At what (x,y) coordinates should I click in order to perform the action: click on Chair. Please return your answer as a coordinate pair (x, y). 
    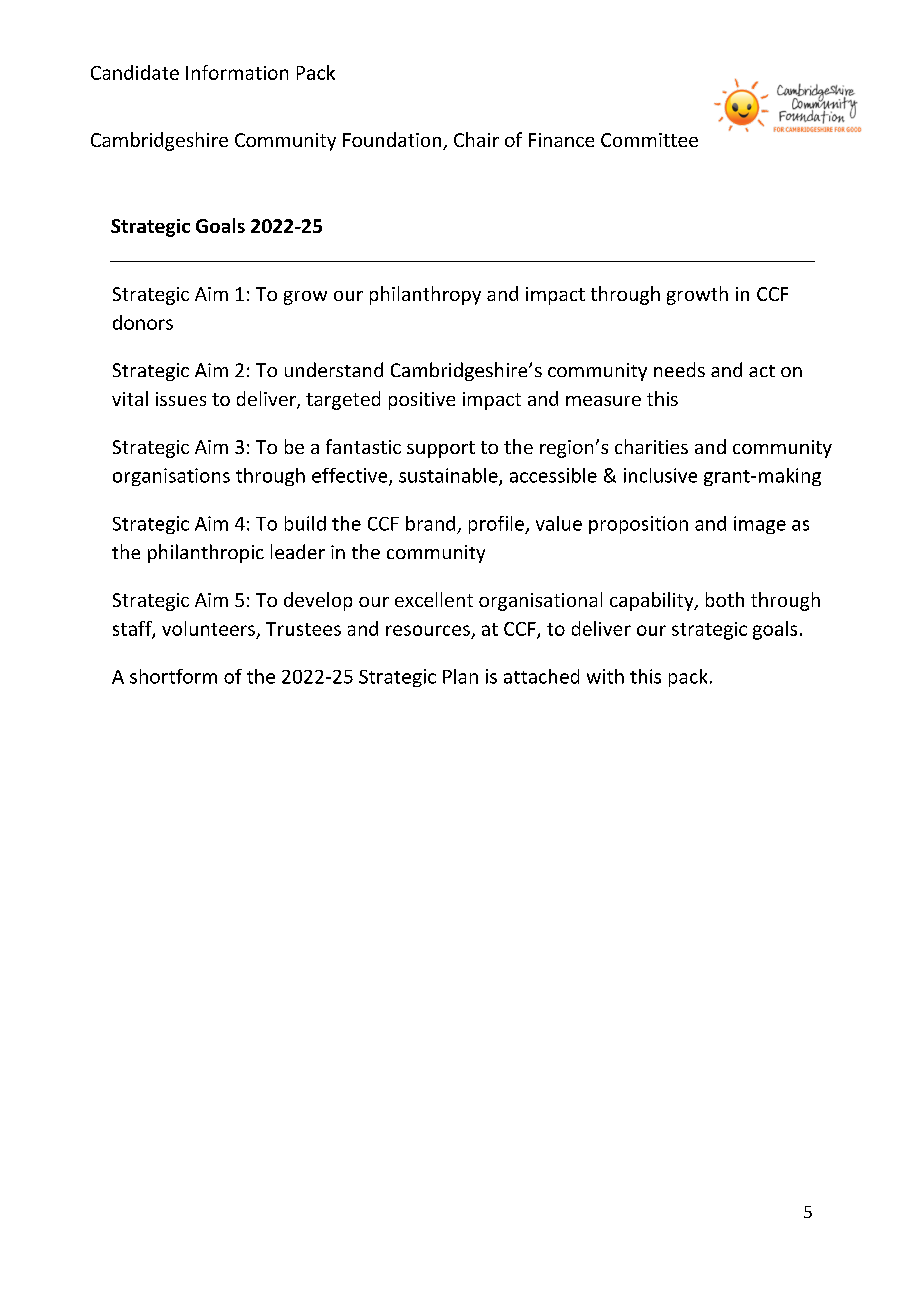
    Looking at the image, I should click on (476, 139).
